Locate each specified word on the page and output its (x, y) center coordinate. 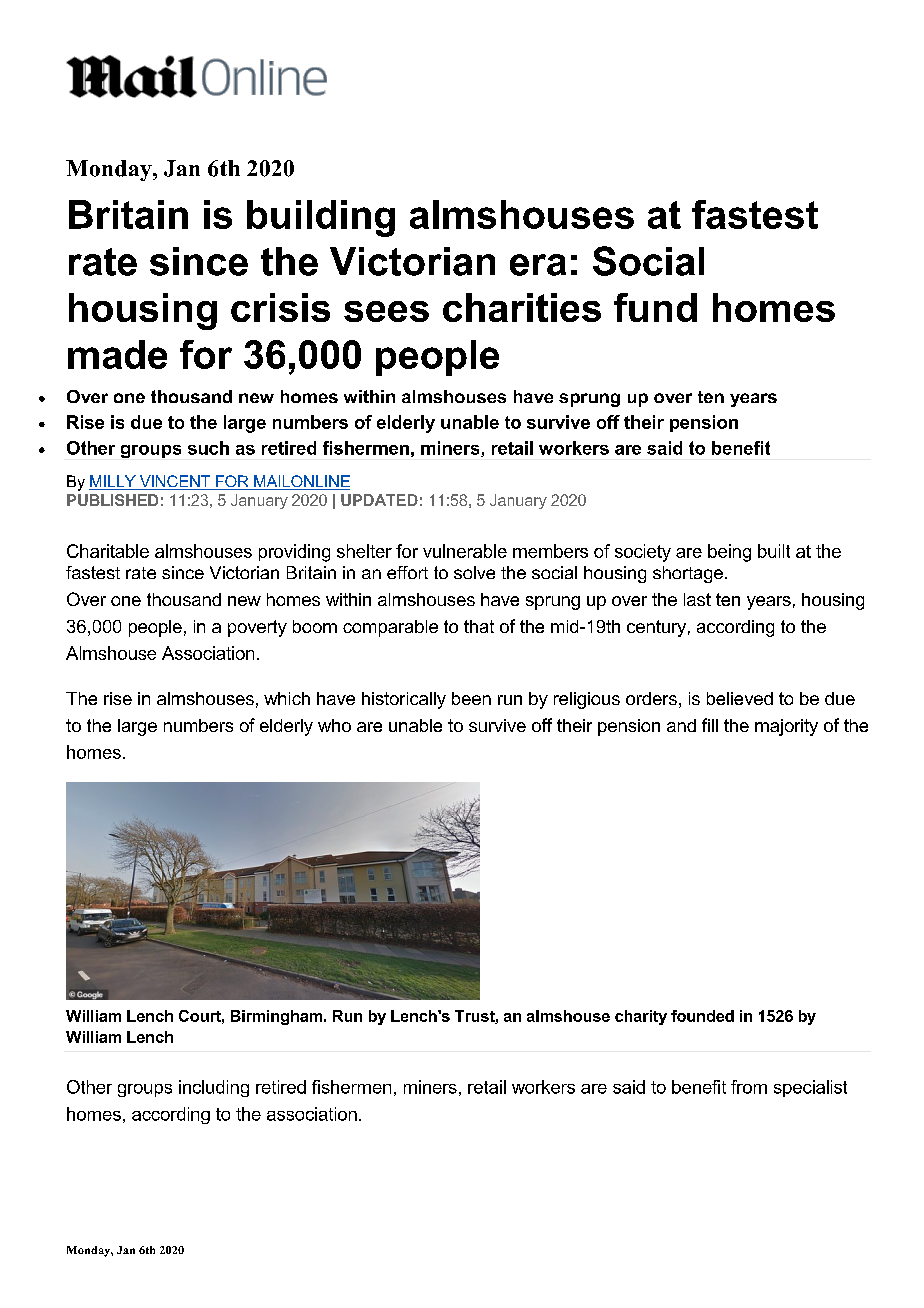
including (214, 1088)
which (287, 698)
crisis (280, 307)
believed (740, 698)
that (479, 626)
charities (522, 307)
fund (655, 307)
